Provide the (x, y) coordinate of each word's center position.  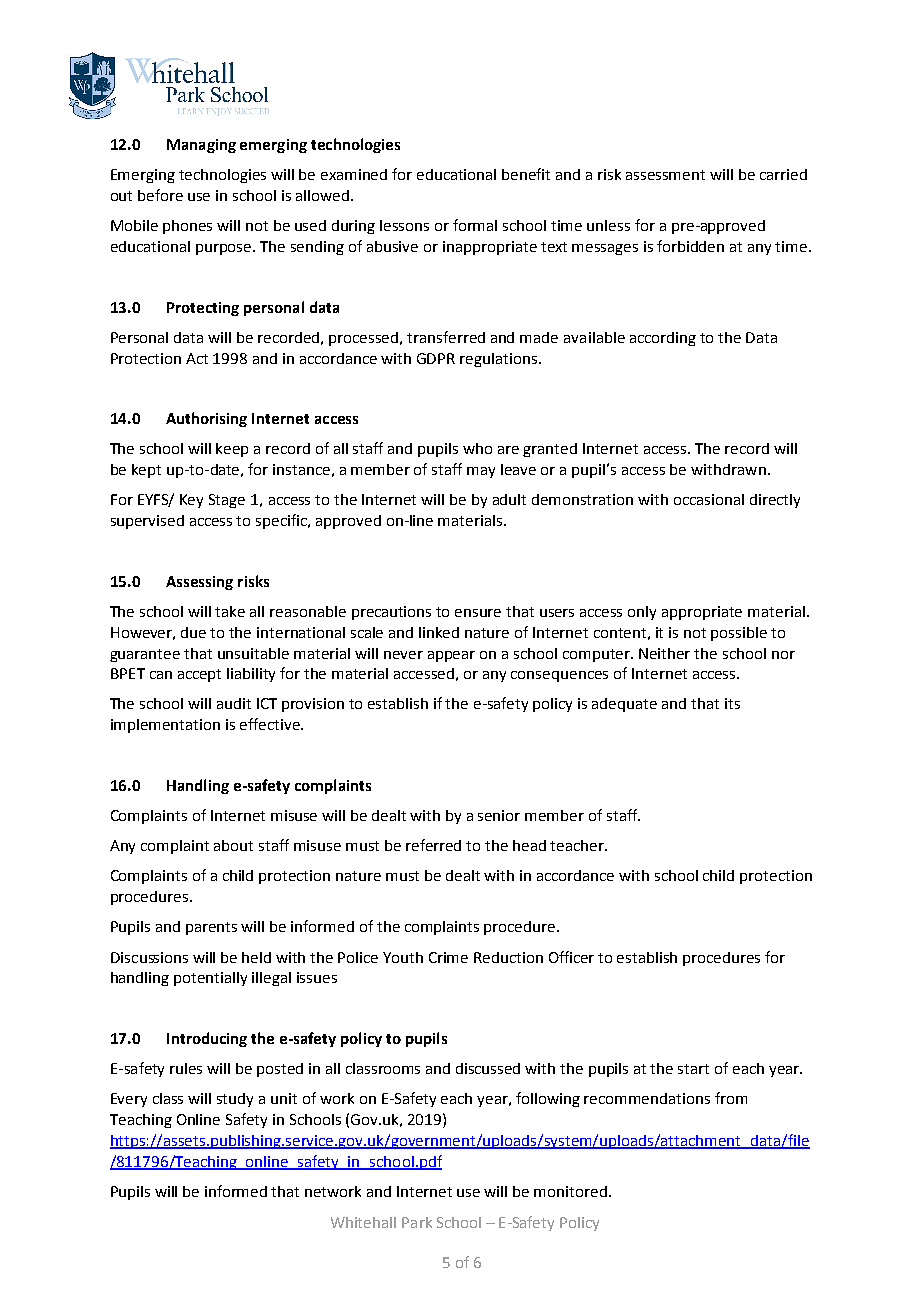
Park (417, 1222)
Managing (201, 146)
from (731, 1098)
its (732, 703)
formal (475, 225)
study (235, 1100)
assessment (665, 175)
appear (451, 656)
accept (199, 675)
